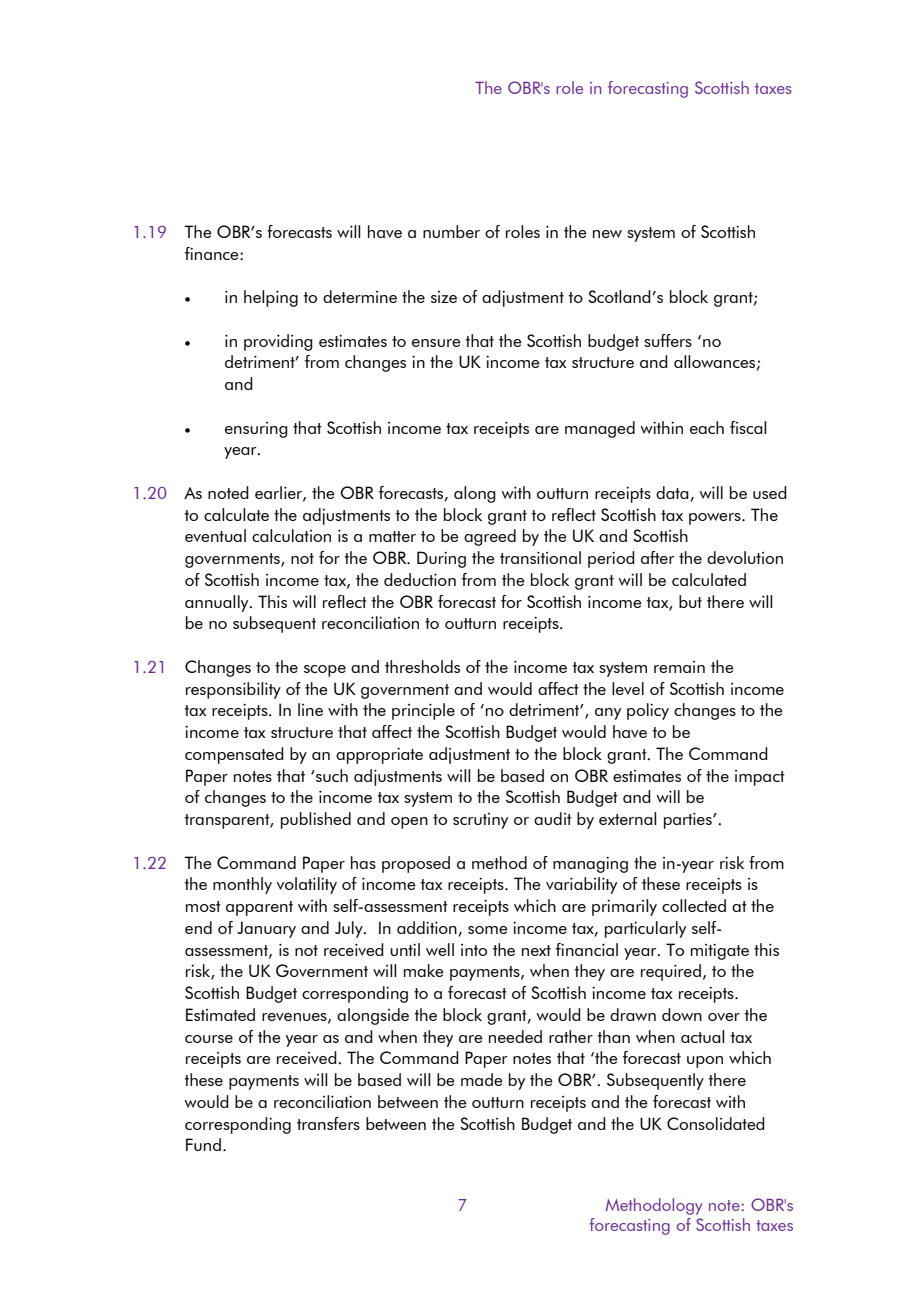  I want to click on helping, so click(271, 298).
